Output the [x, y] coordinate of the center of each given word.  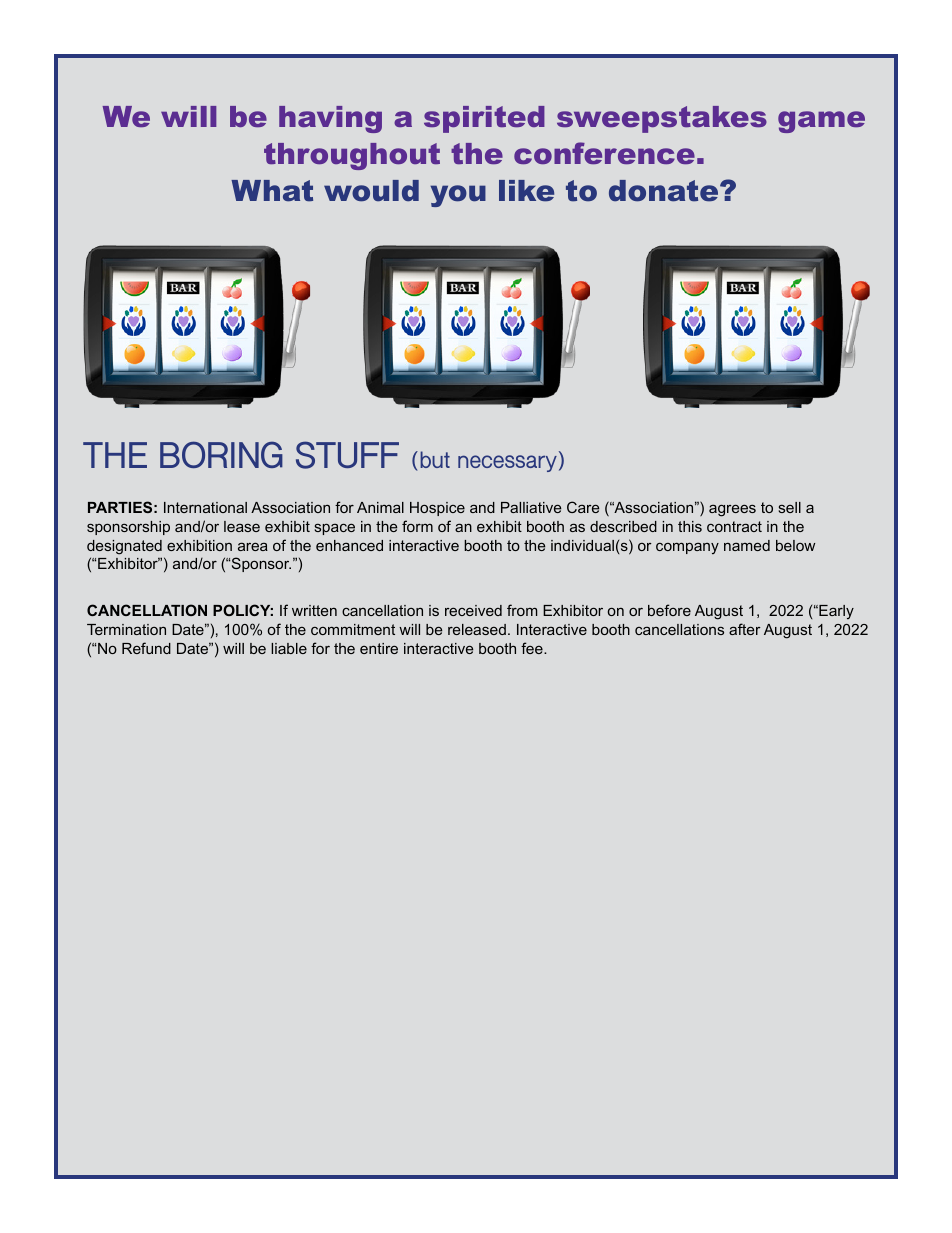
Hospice [437, 509]
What [272, 191]
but [435, 459]
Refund [146, 648]
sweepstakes [662, 119]
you [458, 196]
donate [665, 191]
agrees [732, 510]
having [330, 119]
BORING [221, 454]
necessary [507, 463]
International [205, 507]
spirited [484, 119]
